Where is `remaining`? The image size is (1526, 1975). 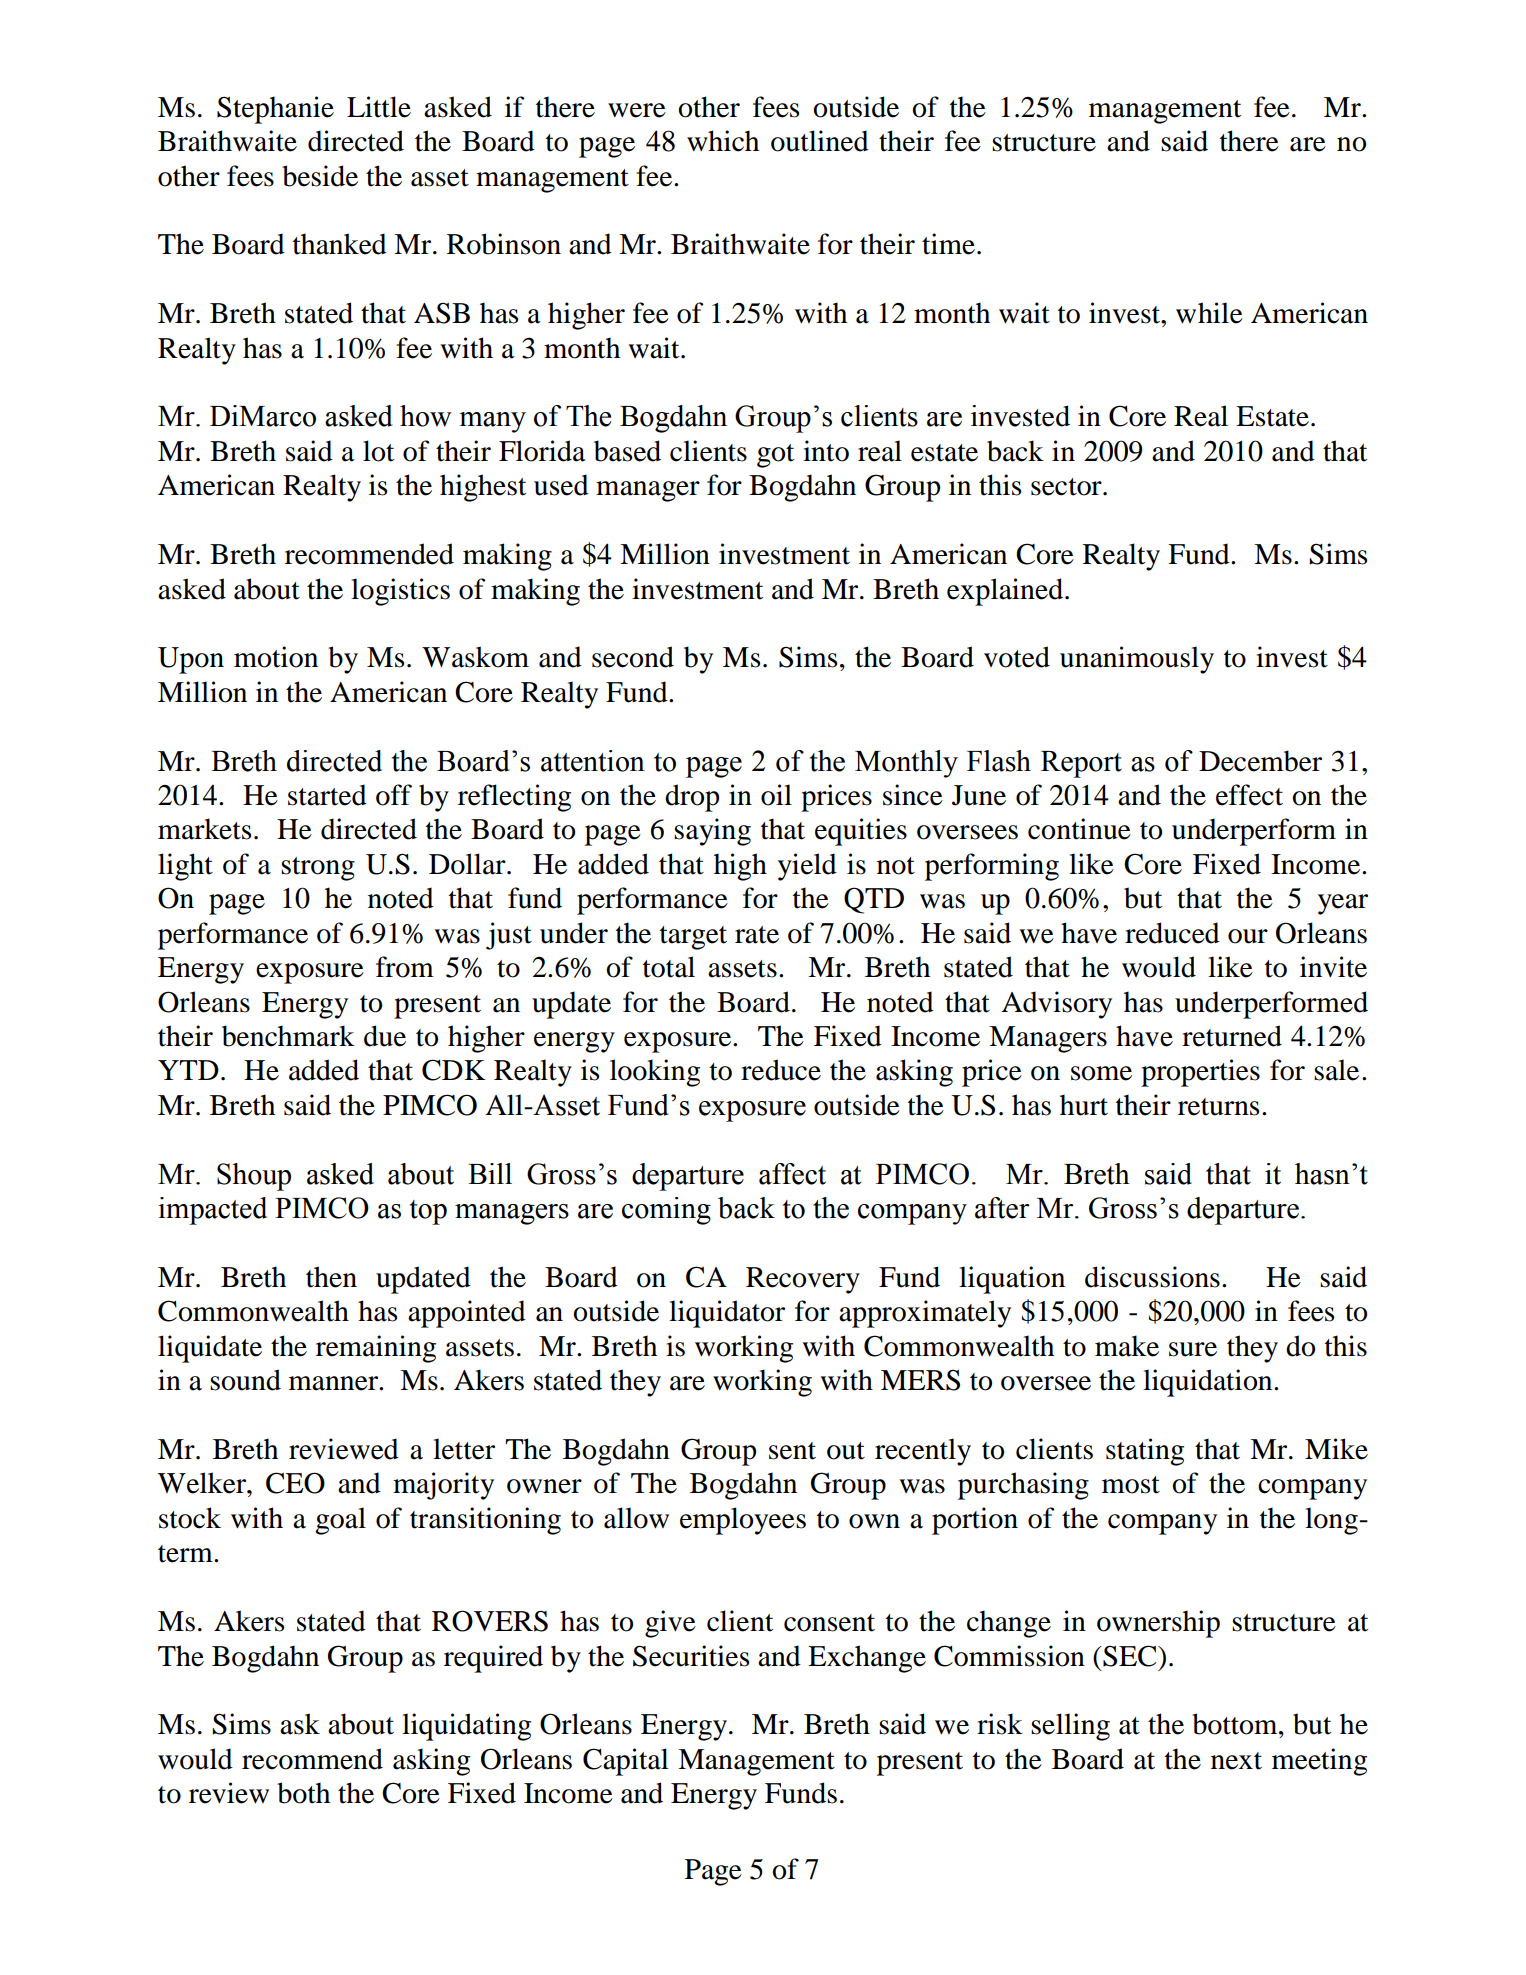
remaining is located at coordinates (376, 1349).
